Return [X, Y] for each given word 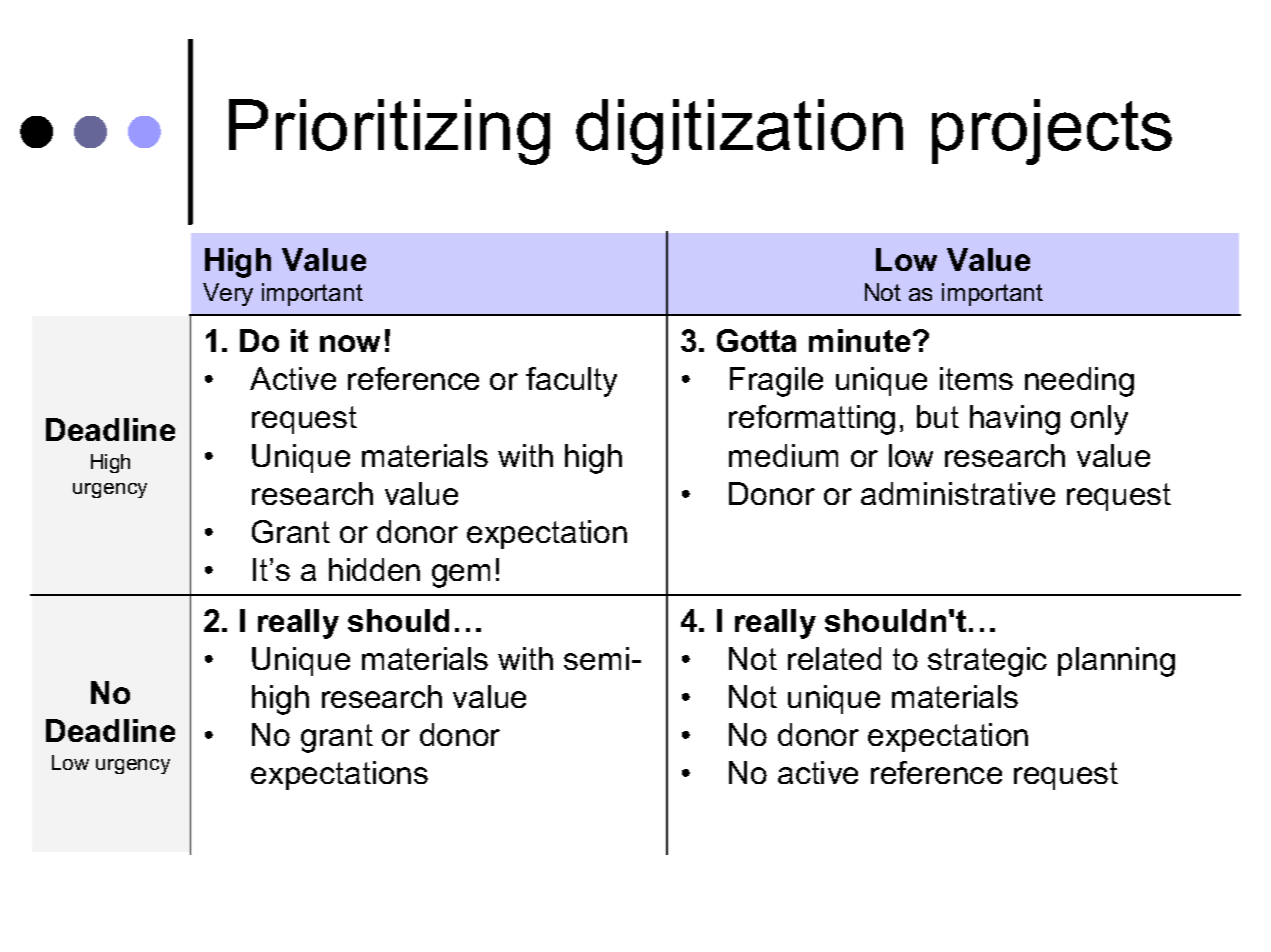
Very [228, 294]
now [350, 343]
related [834, 658]
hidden [374, 569]
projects [1052, 132]
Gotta [756, 340]
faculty [571, 382]
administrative [958, 493]
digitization [739, 132]
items [976, 378]
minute [859, 340]
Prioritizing [389, 132]
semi [596, 658]
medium [783, 455]
